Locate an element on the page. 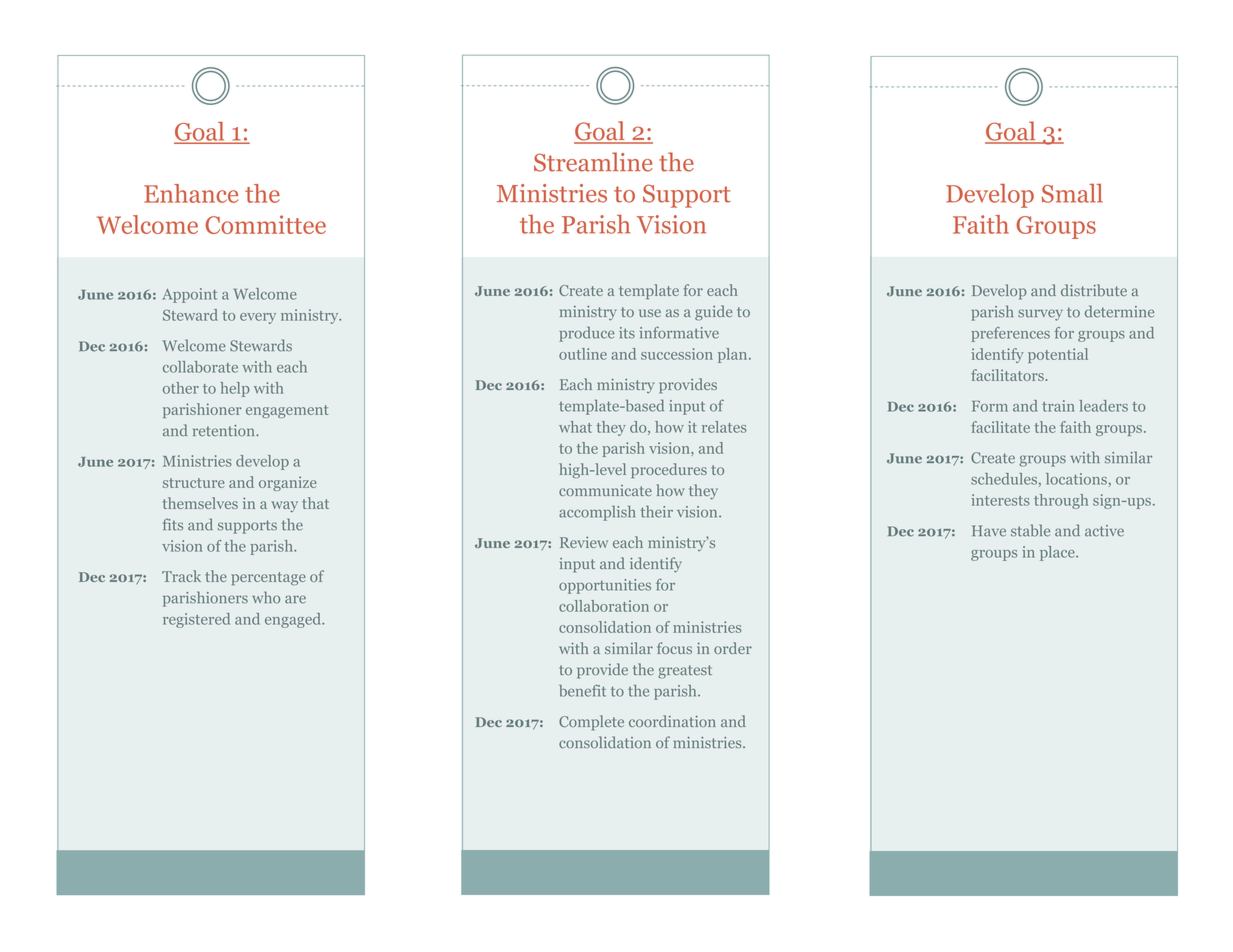 This document has width=1233, height=952. engaged is located at coordinates (294, 620).
